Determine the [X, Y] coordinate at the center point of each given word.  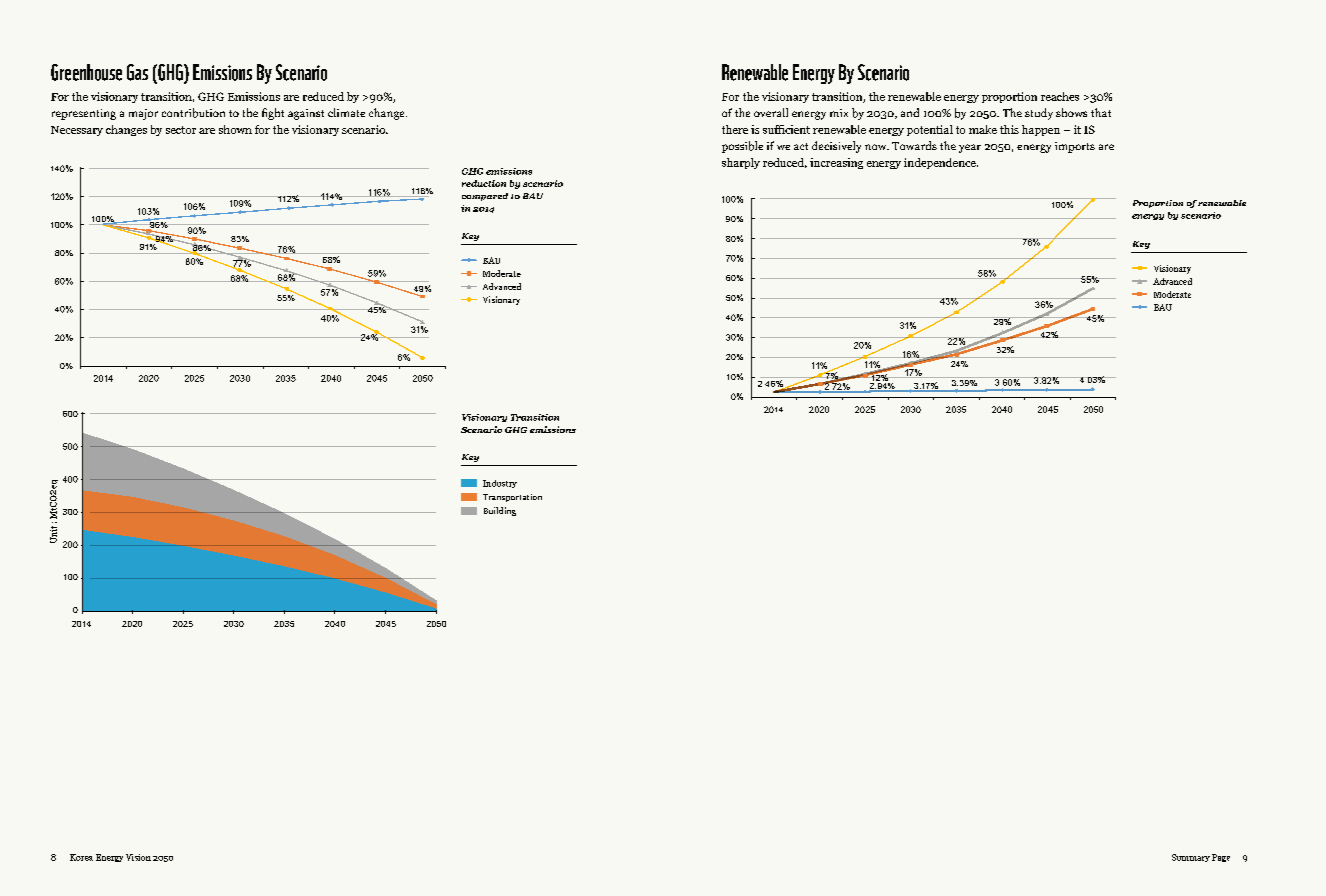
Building [500, 511]
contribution [193, 113]
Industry [500, 484]
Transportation [512, 498]
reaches [1060, 96]
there [735, 129]
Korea [81, 857]
